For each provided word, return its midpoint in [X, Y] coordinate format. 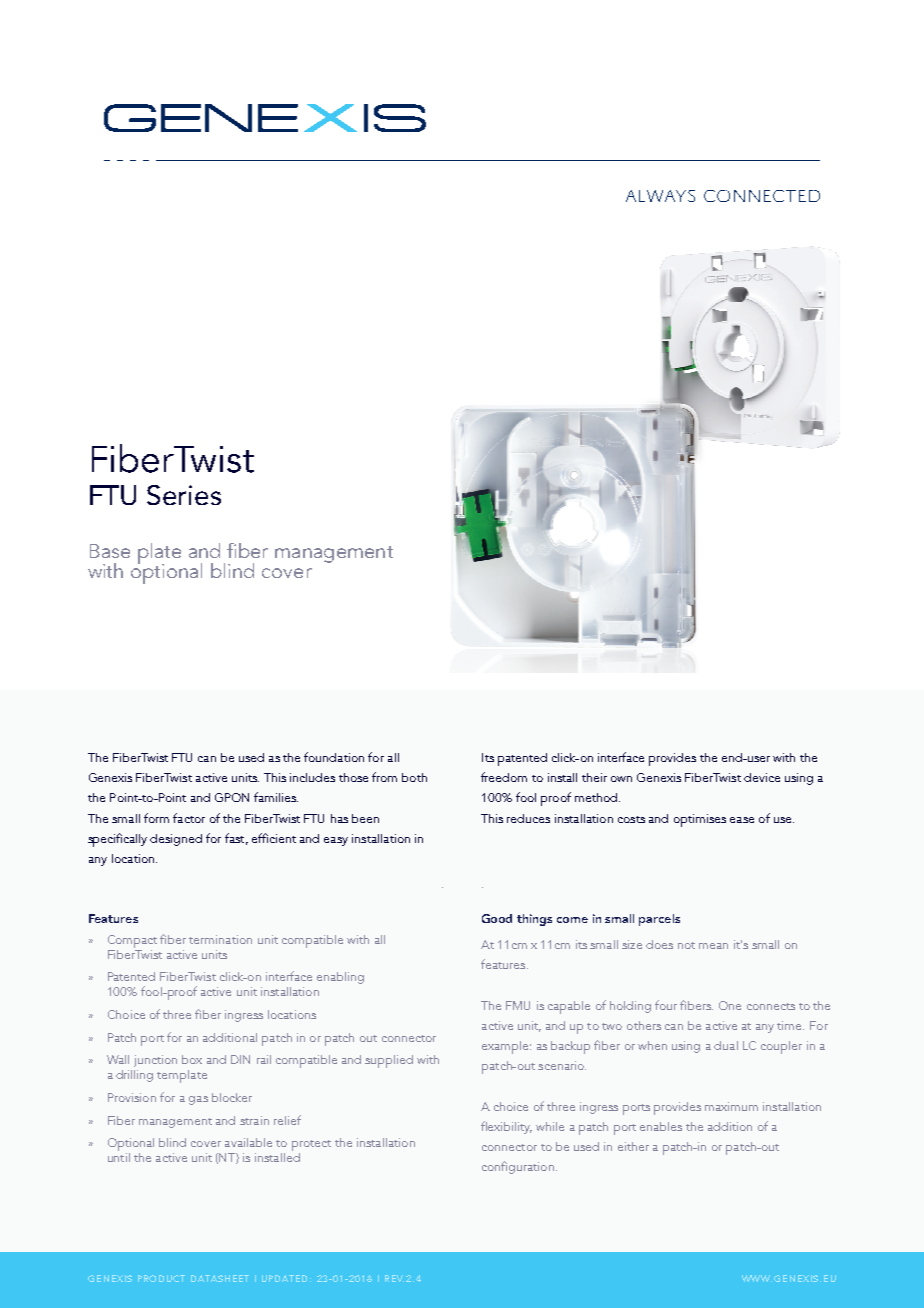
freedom [504, 777]
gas [198, 1100]
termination [220, 939]
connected [762, 196]
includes [312, 777]
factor [189, 818]
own [621, 779]
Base [110, 551]
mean [713, 946]
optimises [700, 820]
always [660, 196]
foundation [334, 757]
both [414, 777]
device [762, 777]
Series [184, 495]
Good [497, 918]
